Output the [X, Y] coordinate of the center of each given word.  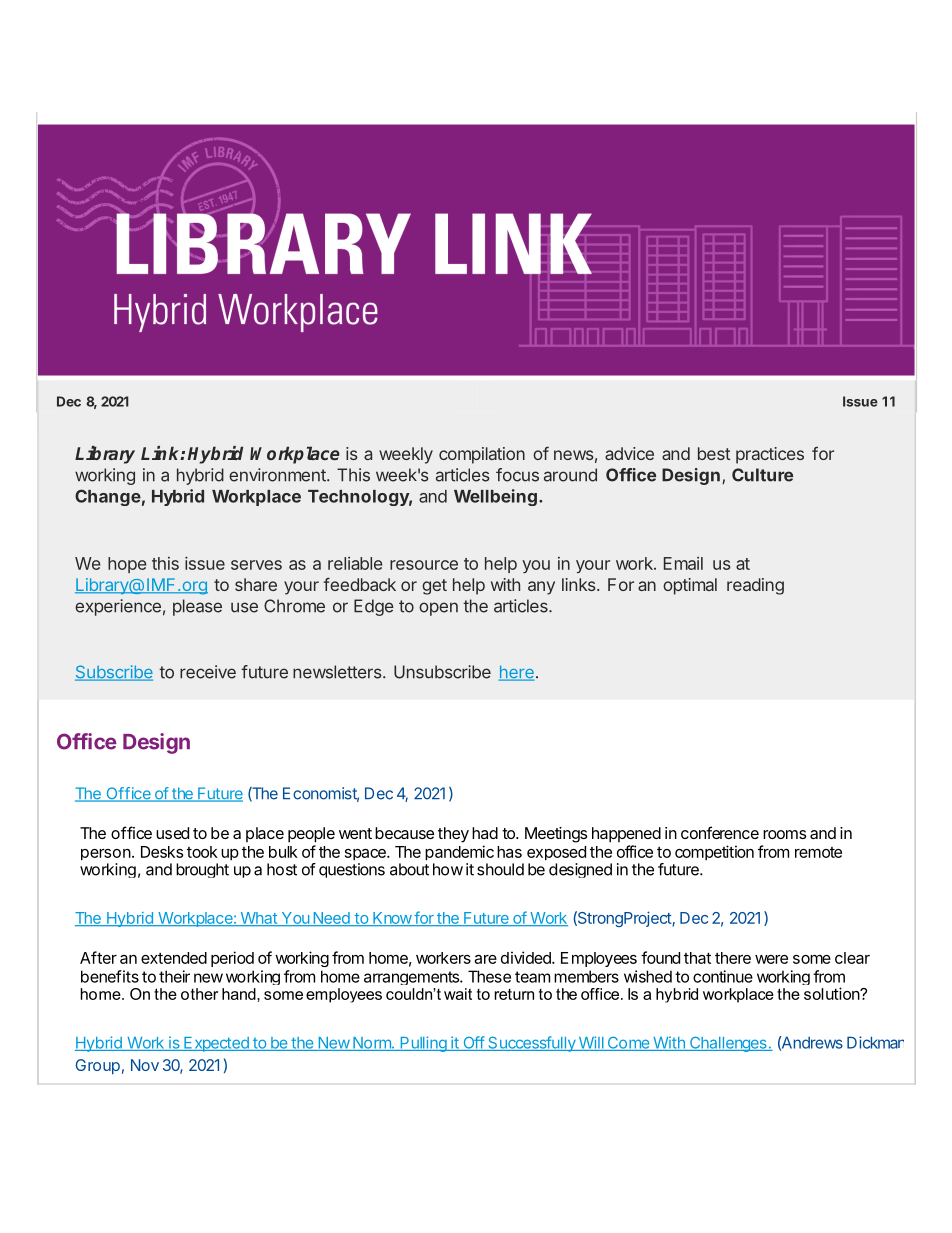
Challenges [728, 1044]
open [438, 609]
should [500, 869]
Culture [762, 475]
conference [720, 832]
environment [278, 475]
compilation [482, 455]
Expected [216, 1044]
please [197, 607]
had [485, 833]
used [172, 833]
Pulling [423, 1044]
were [771, 959]
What [258, 919]
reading [755, 586]
